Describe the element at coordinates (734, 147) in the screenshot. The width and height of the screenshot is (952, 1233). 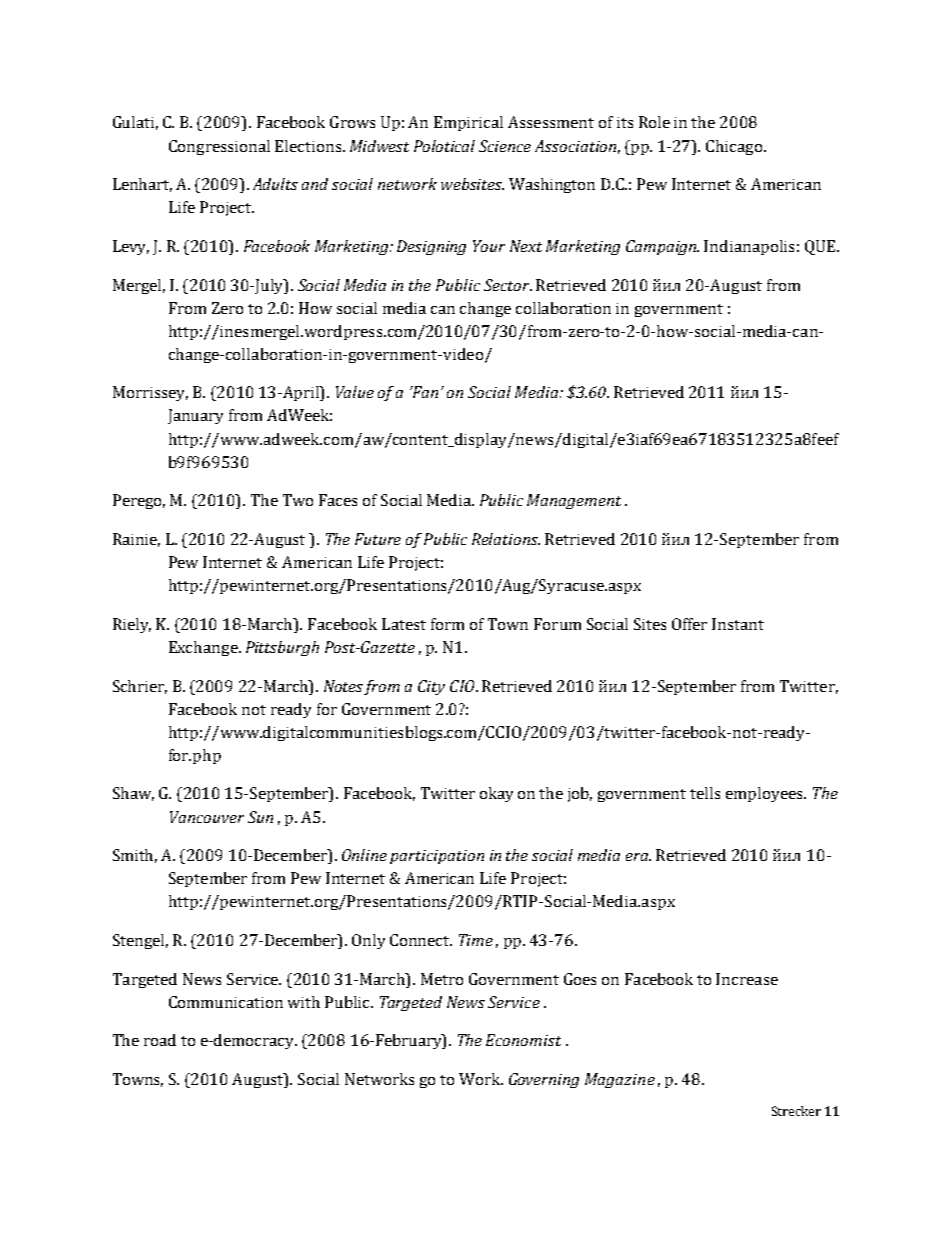
I see `Chicago` at that location.
